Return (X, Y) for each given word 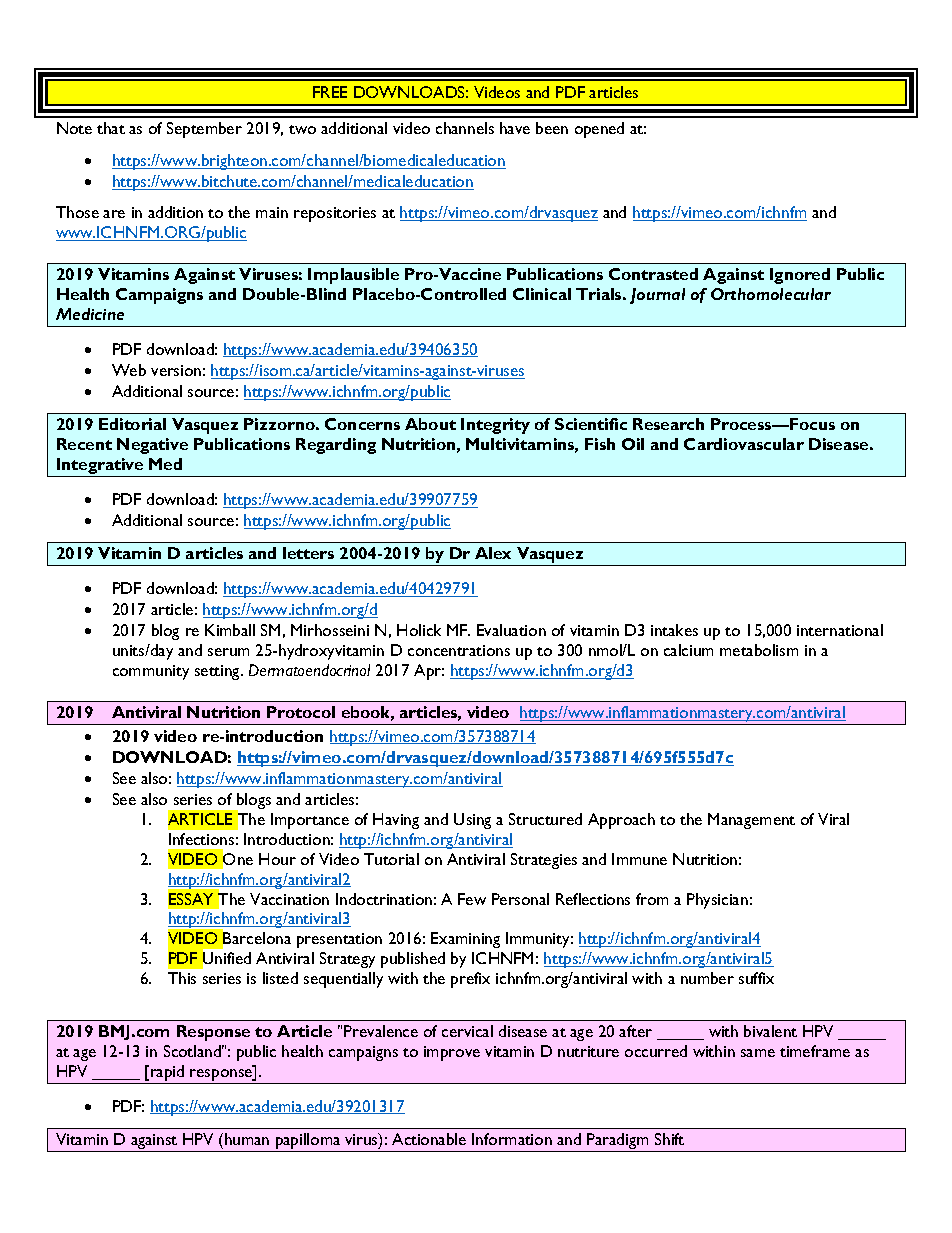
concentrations (459, 650)
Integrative (100, 467)
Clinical (542, 294)
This (182, 978)
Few (472, 899)
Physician (717, 901)
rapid (168, 1074)
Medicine (90, 314)
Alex (493, 553)
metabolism (759, 650)
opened (599, 130)
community (151, 672)
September (204, 130)
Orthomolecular (771, 294)
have (515, 128)
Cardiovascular (744, 444)
